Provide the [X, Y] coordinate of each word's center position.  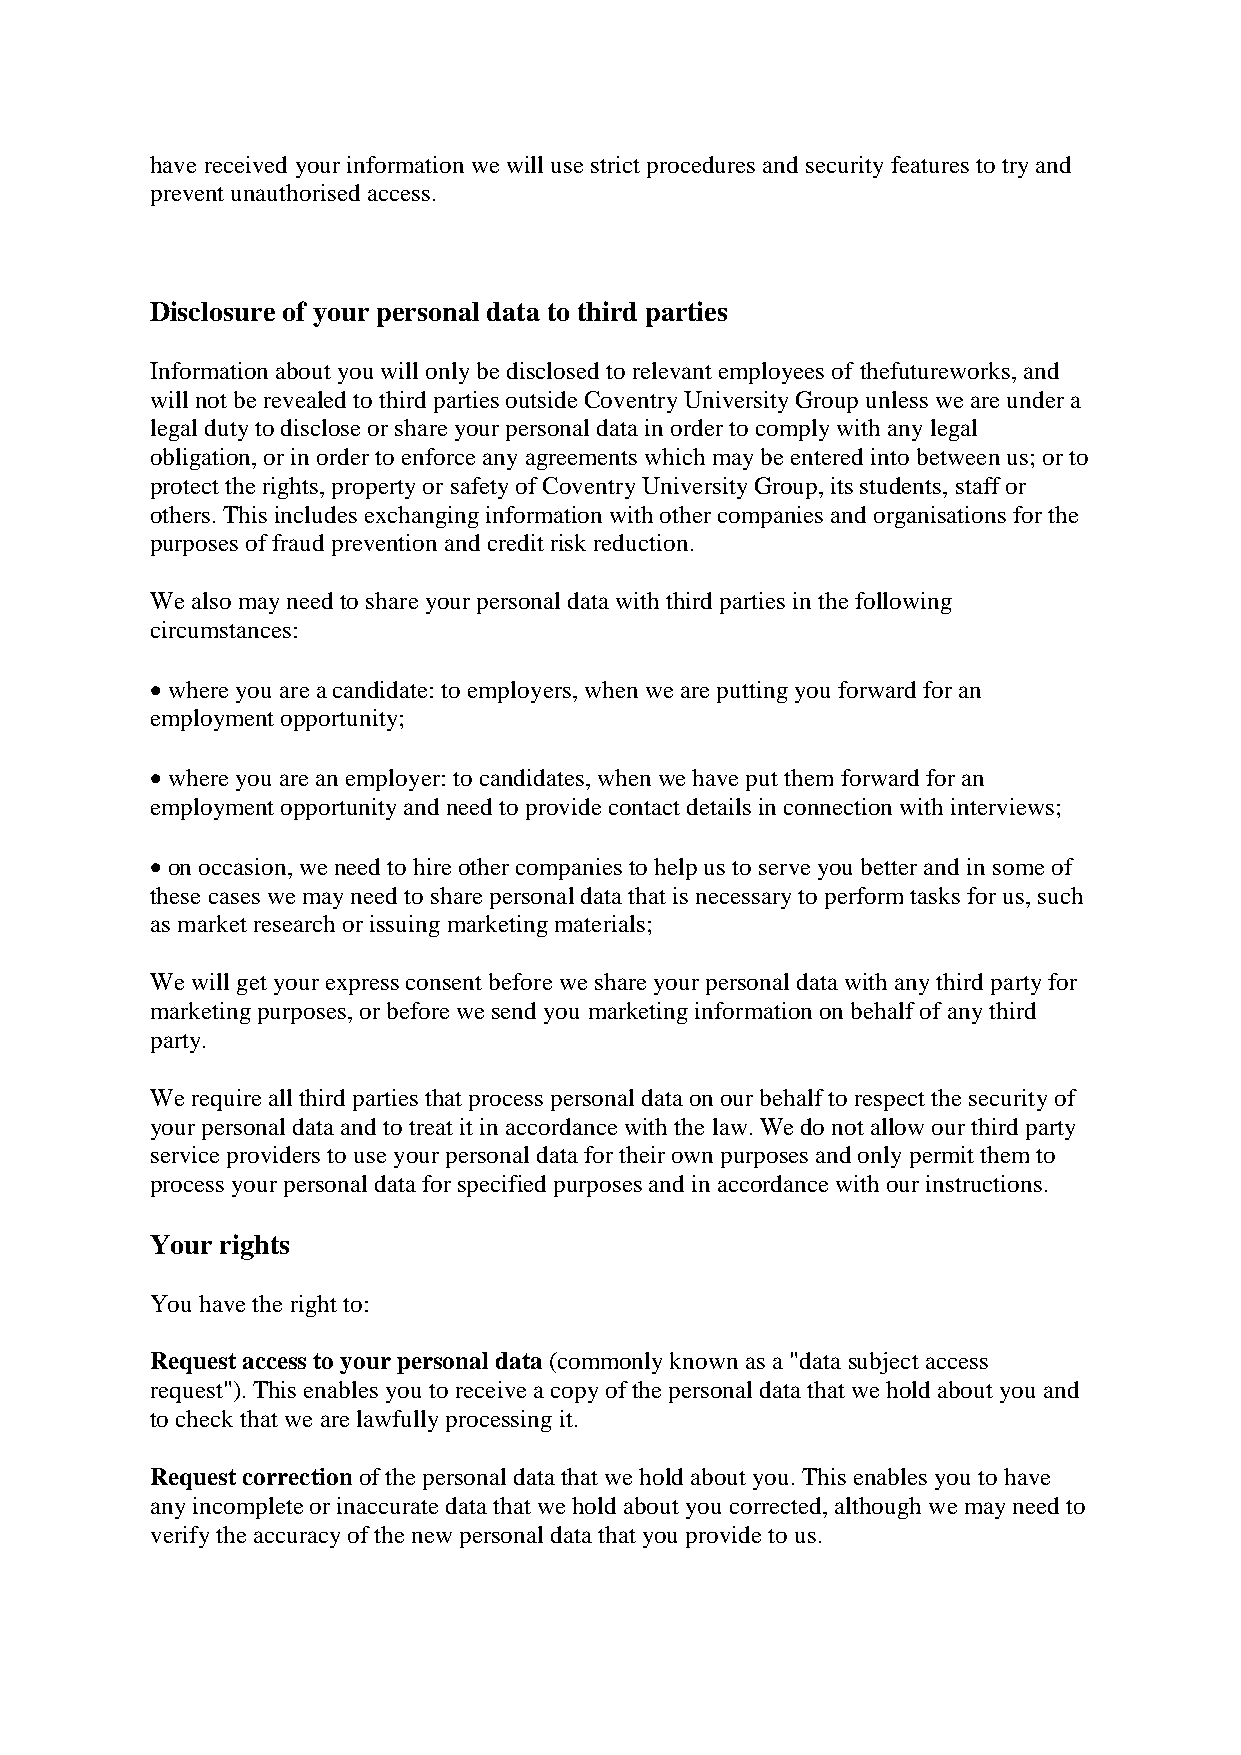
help [675, 869]
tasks [935, 895]
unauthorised [295, 192]
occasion [244, 866]
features [930, 164]
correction [297, 1476]
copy [574, 1395]
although [878, 1508]
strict [615, 164]
